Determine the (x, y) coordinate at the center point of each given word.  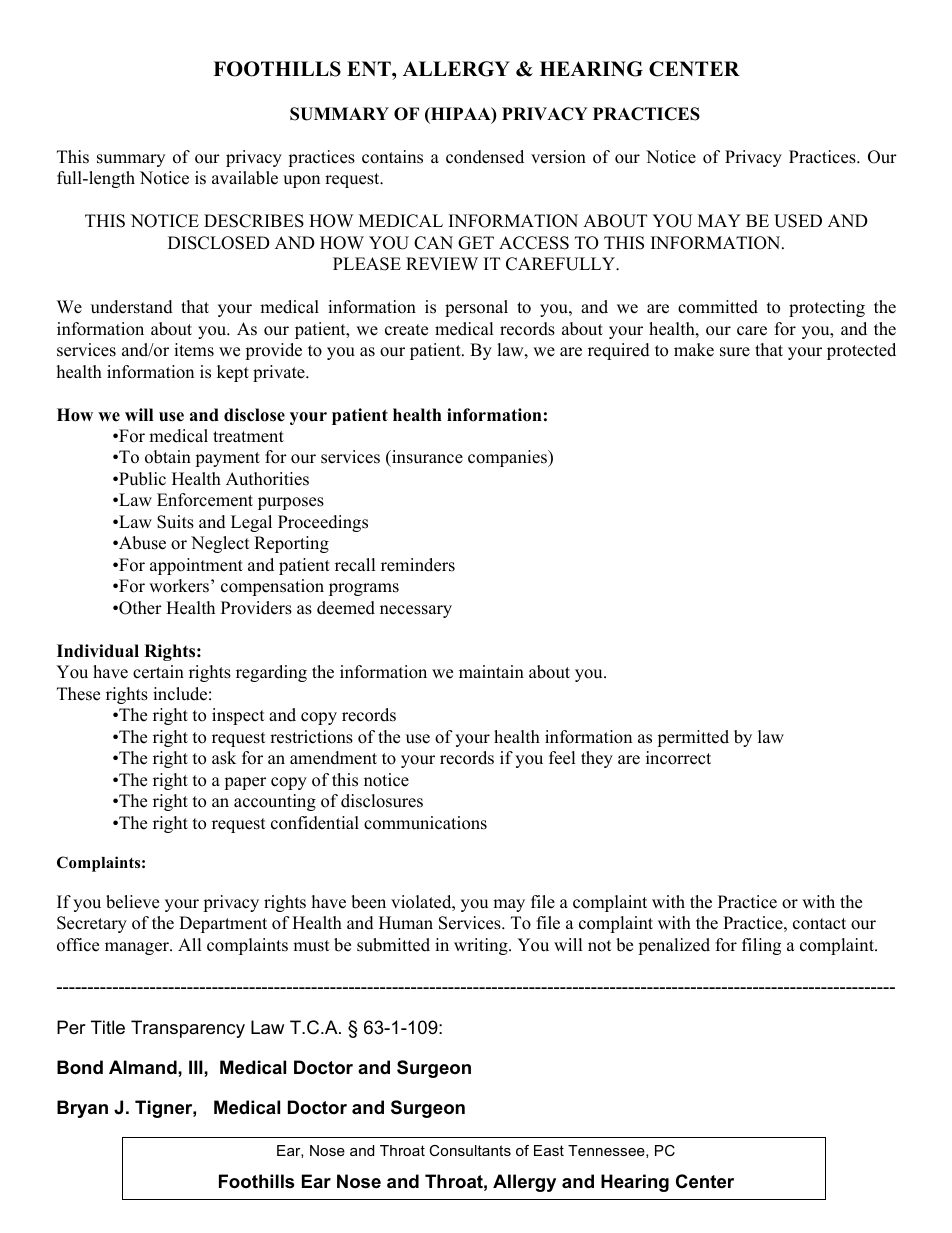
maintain (491, 671)
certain (158, 672)
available (245, 178)
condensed (485, 157)
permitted (693, 738)
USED (798, 221)
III (197, 1067)
